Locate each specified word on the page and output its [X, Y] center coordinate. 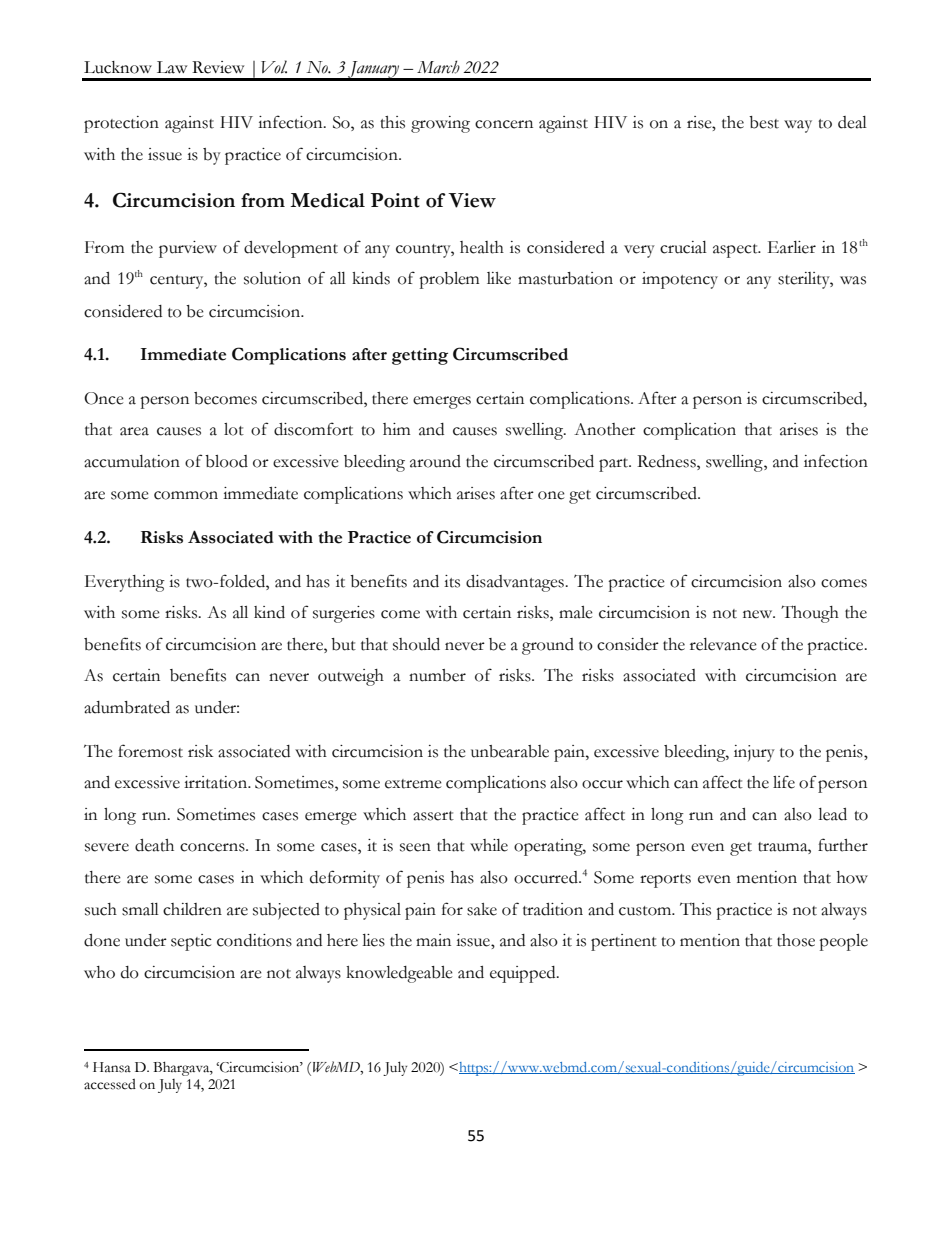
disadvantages [516, 583]
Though [810, 614]
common [186, 495]
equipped [524, 974]
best [764, 122]
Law [172, 67]
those [796, 940]
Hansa [112, 1067]
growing [440, 124]
